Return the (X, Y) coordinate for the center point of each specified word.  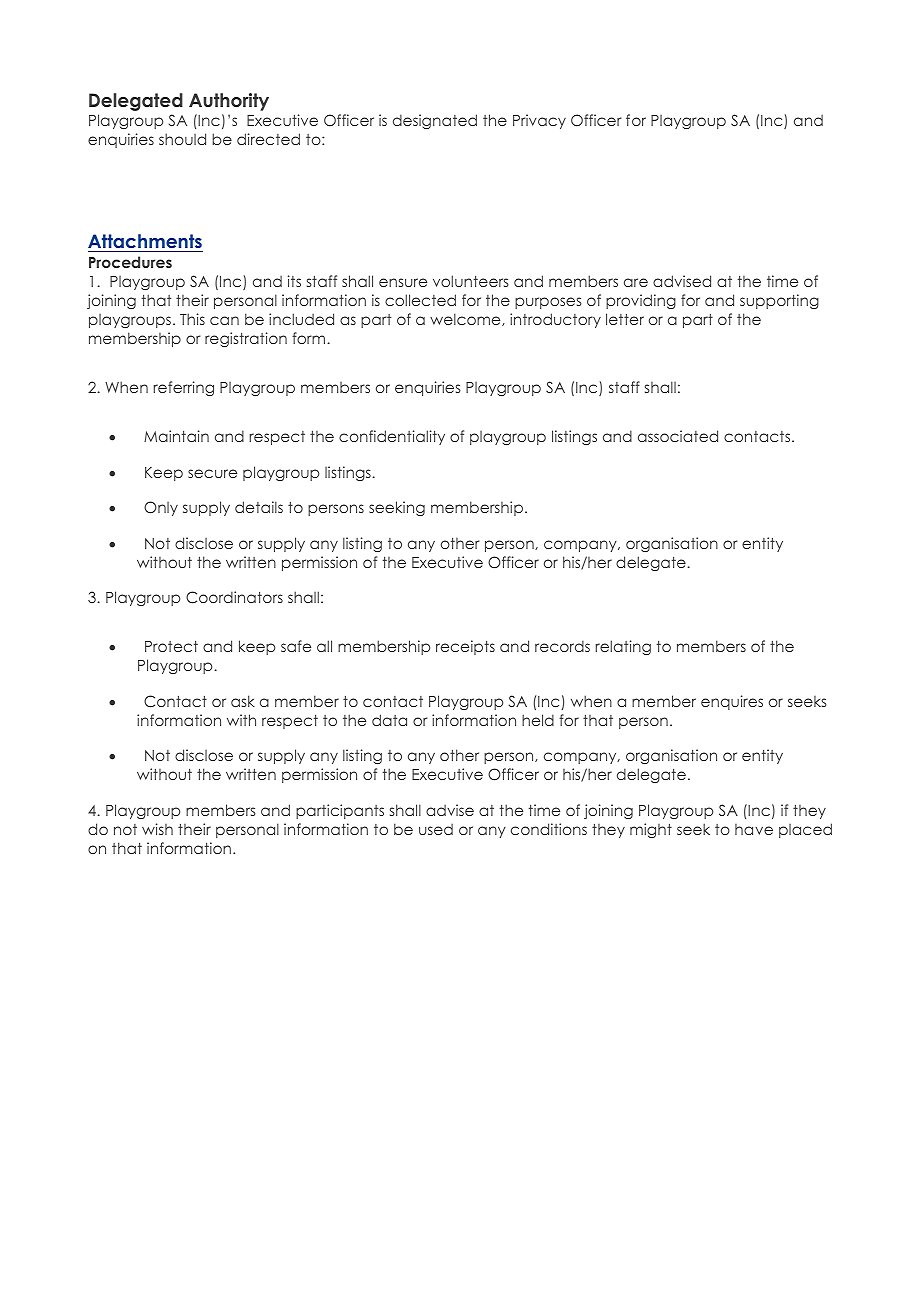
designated (435, 121)
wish (157, 829)
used (436, 829)
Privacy (539, 121)
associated (678, 436)
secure (212, 473)
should (182, 139)
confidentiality (392, 437)
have (754, 829)
